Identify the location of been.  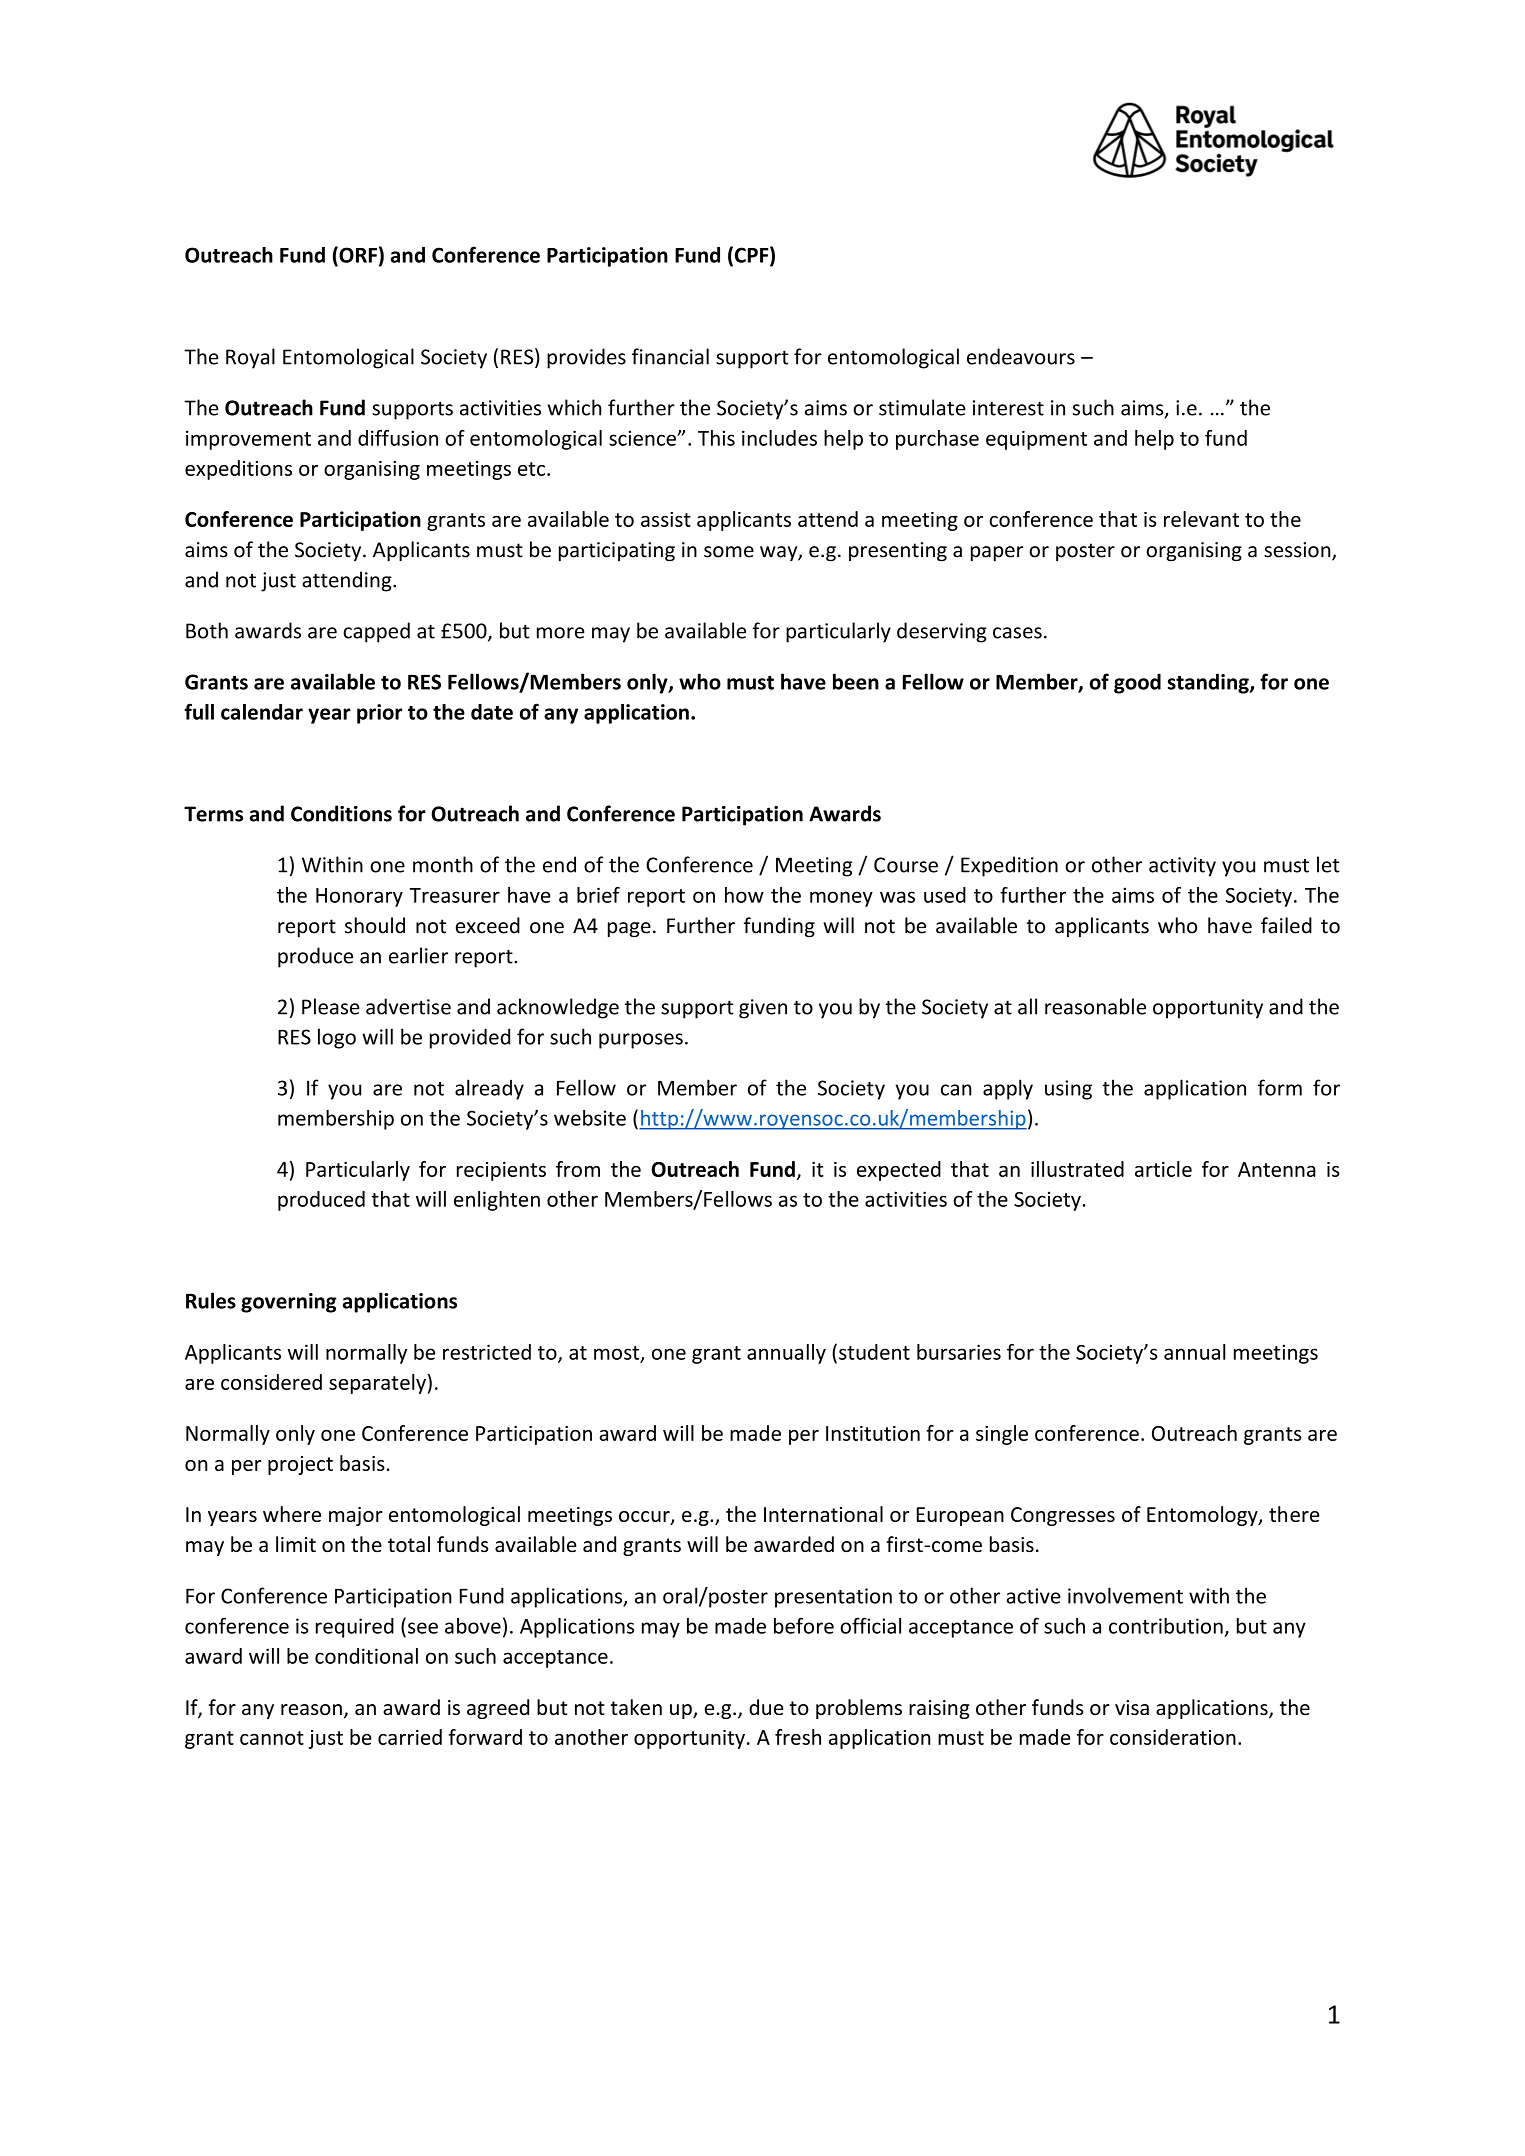
(856, 681).
